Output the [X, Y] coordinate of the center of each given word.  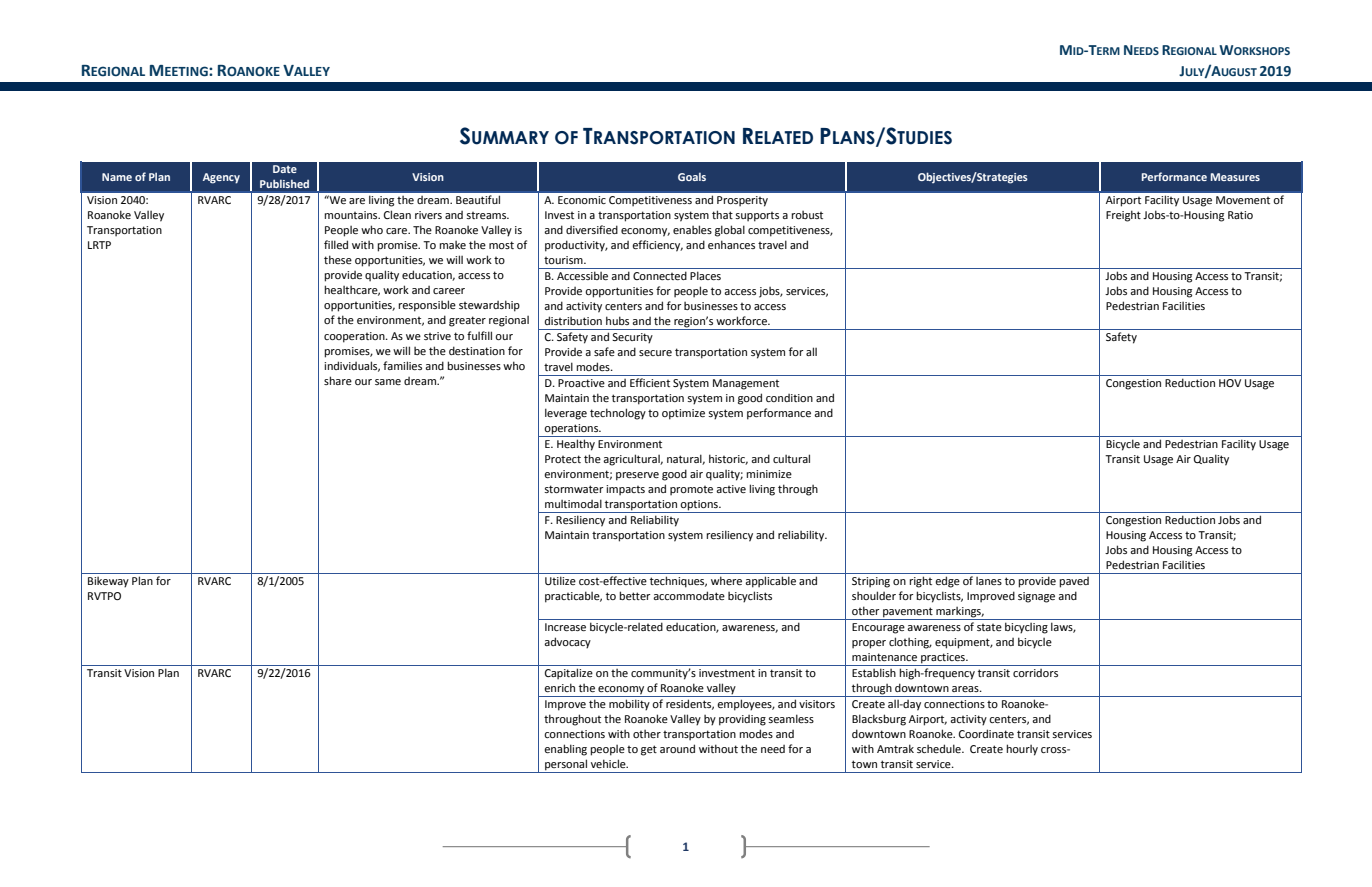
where [726, 580]
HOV [1230, 383]
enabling [565, 750]
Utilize [560, 580]
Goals [692, 177]
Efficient [650, 382]
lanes [989, 581]
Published [284, 184]
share [338, 380]
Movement [1243, 200]
